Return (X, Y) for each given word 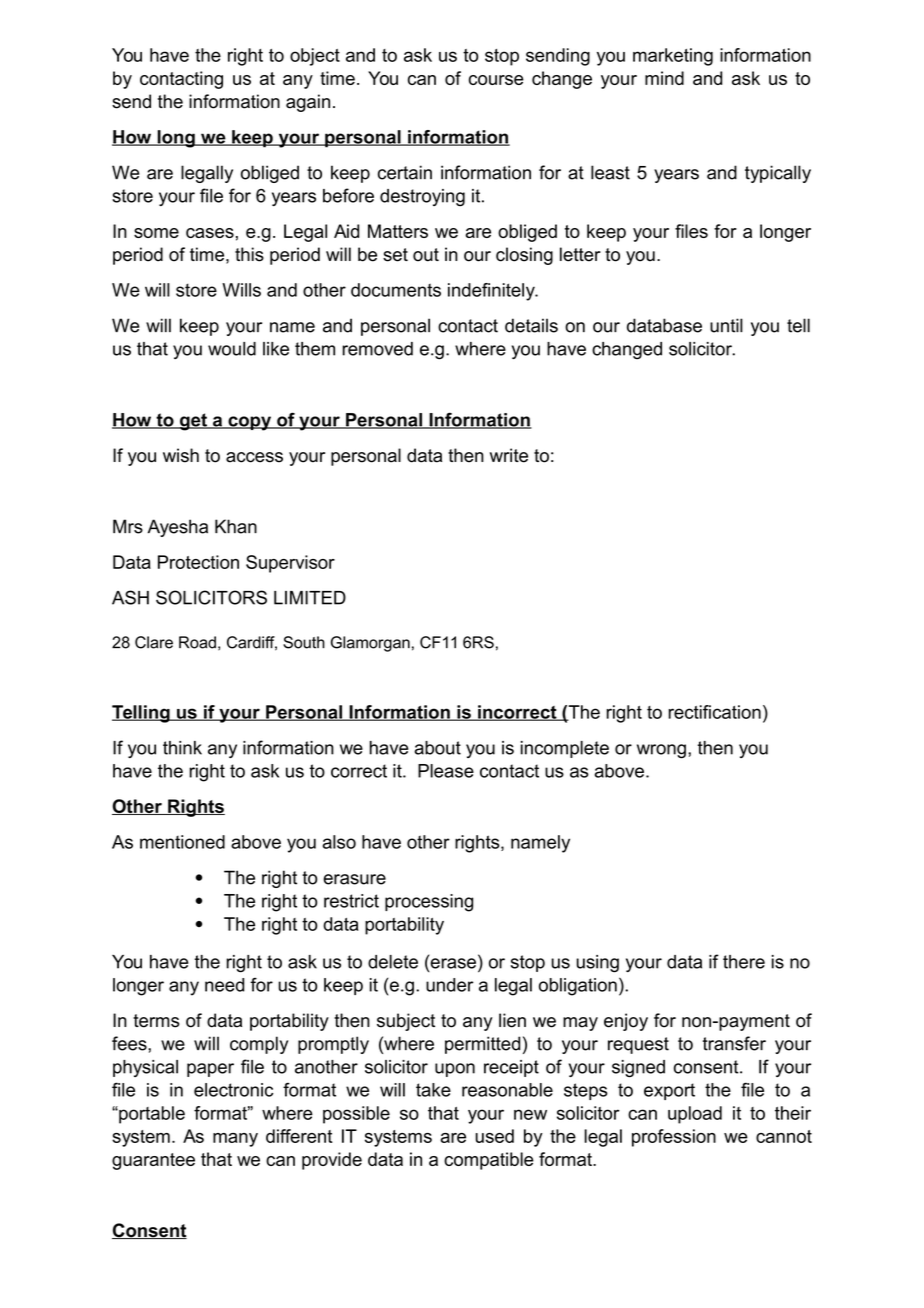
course (496, 80)
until (726, 325)
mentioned (182, 842)
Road (197, 642)
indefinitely (492, 292)
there (744, 962)
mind (664, 78)
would (232, 349)
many (235, 1140)
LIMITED (310, 598)
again (308, 103)
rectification (714, 712)
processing (429, 903)
